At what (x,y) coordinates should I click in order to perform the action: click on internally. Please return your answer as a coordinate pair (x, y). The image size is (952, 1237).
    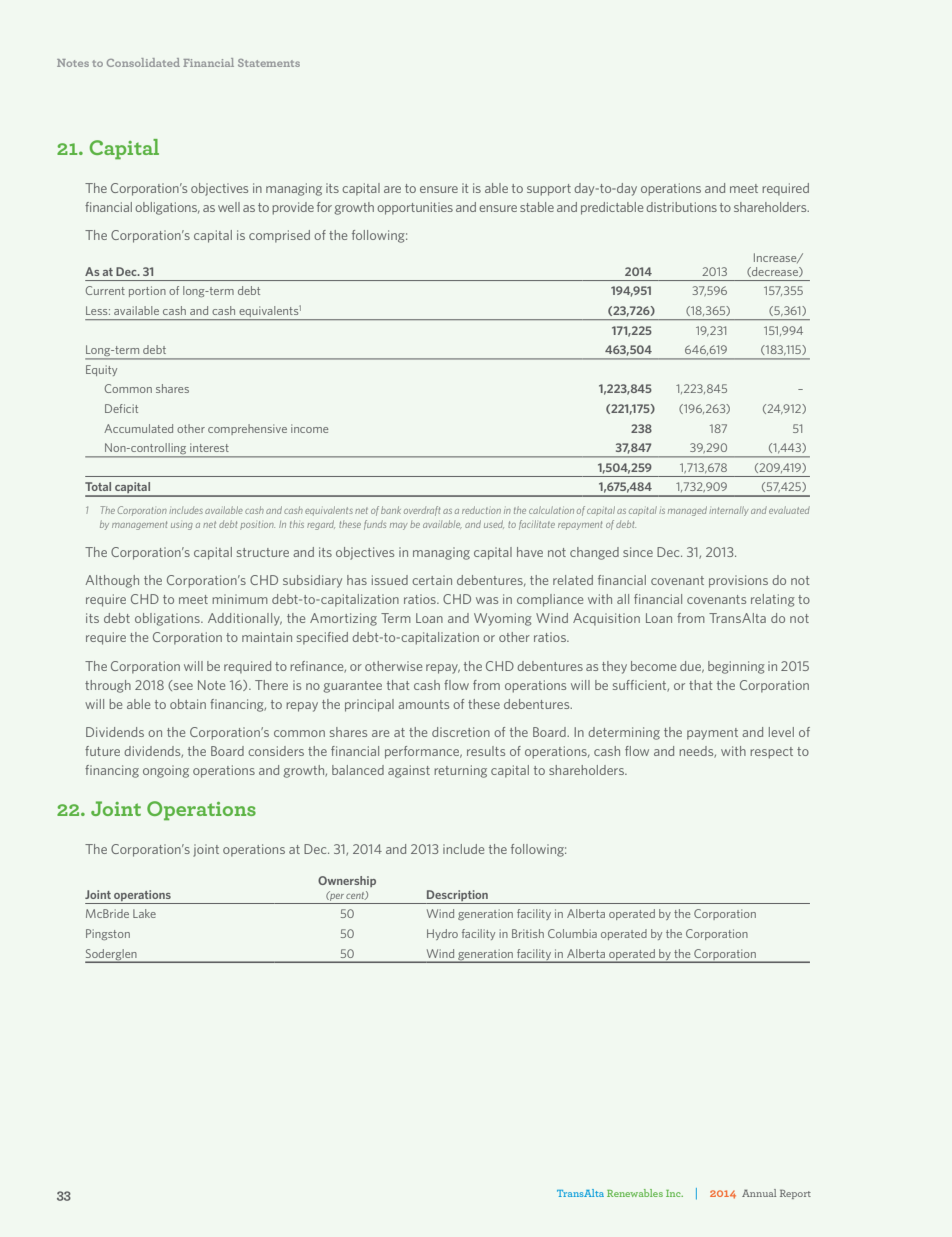
    Looking at the image, I should click on (729, 511).
